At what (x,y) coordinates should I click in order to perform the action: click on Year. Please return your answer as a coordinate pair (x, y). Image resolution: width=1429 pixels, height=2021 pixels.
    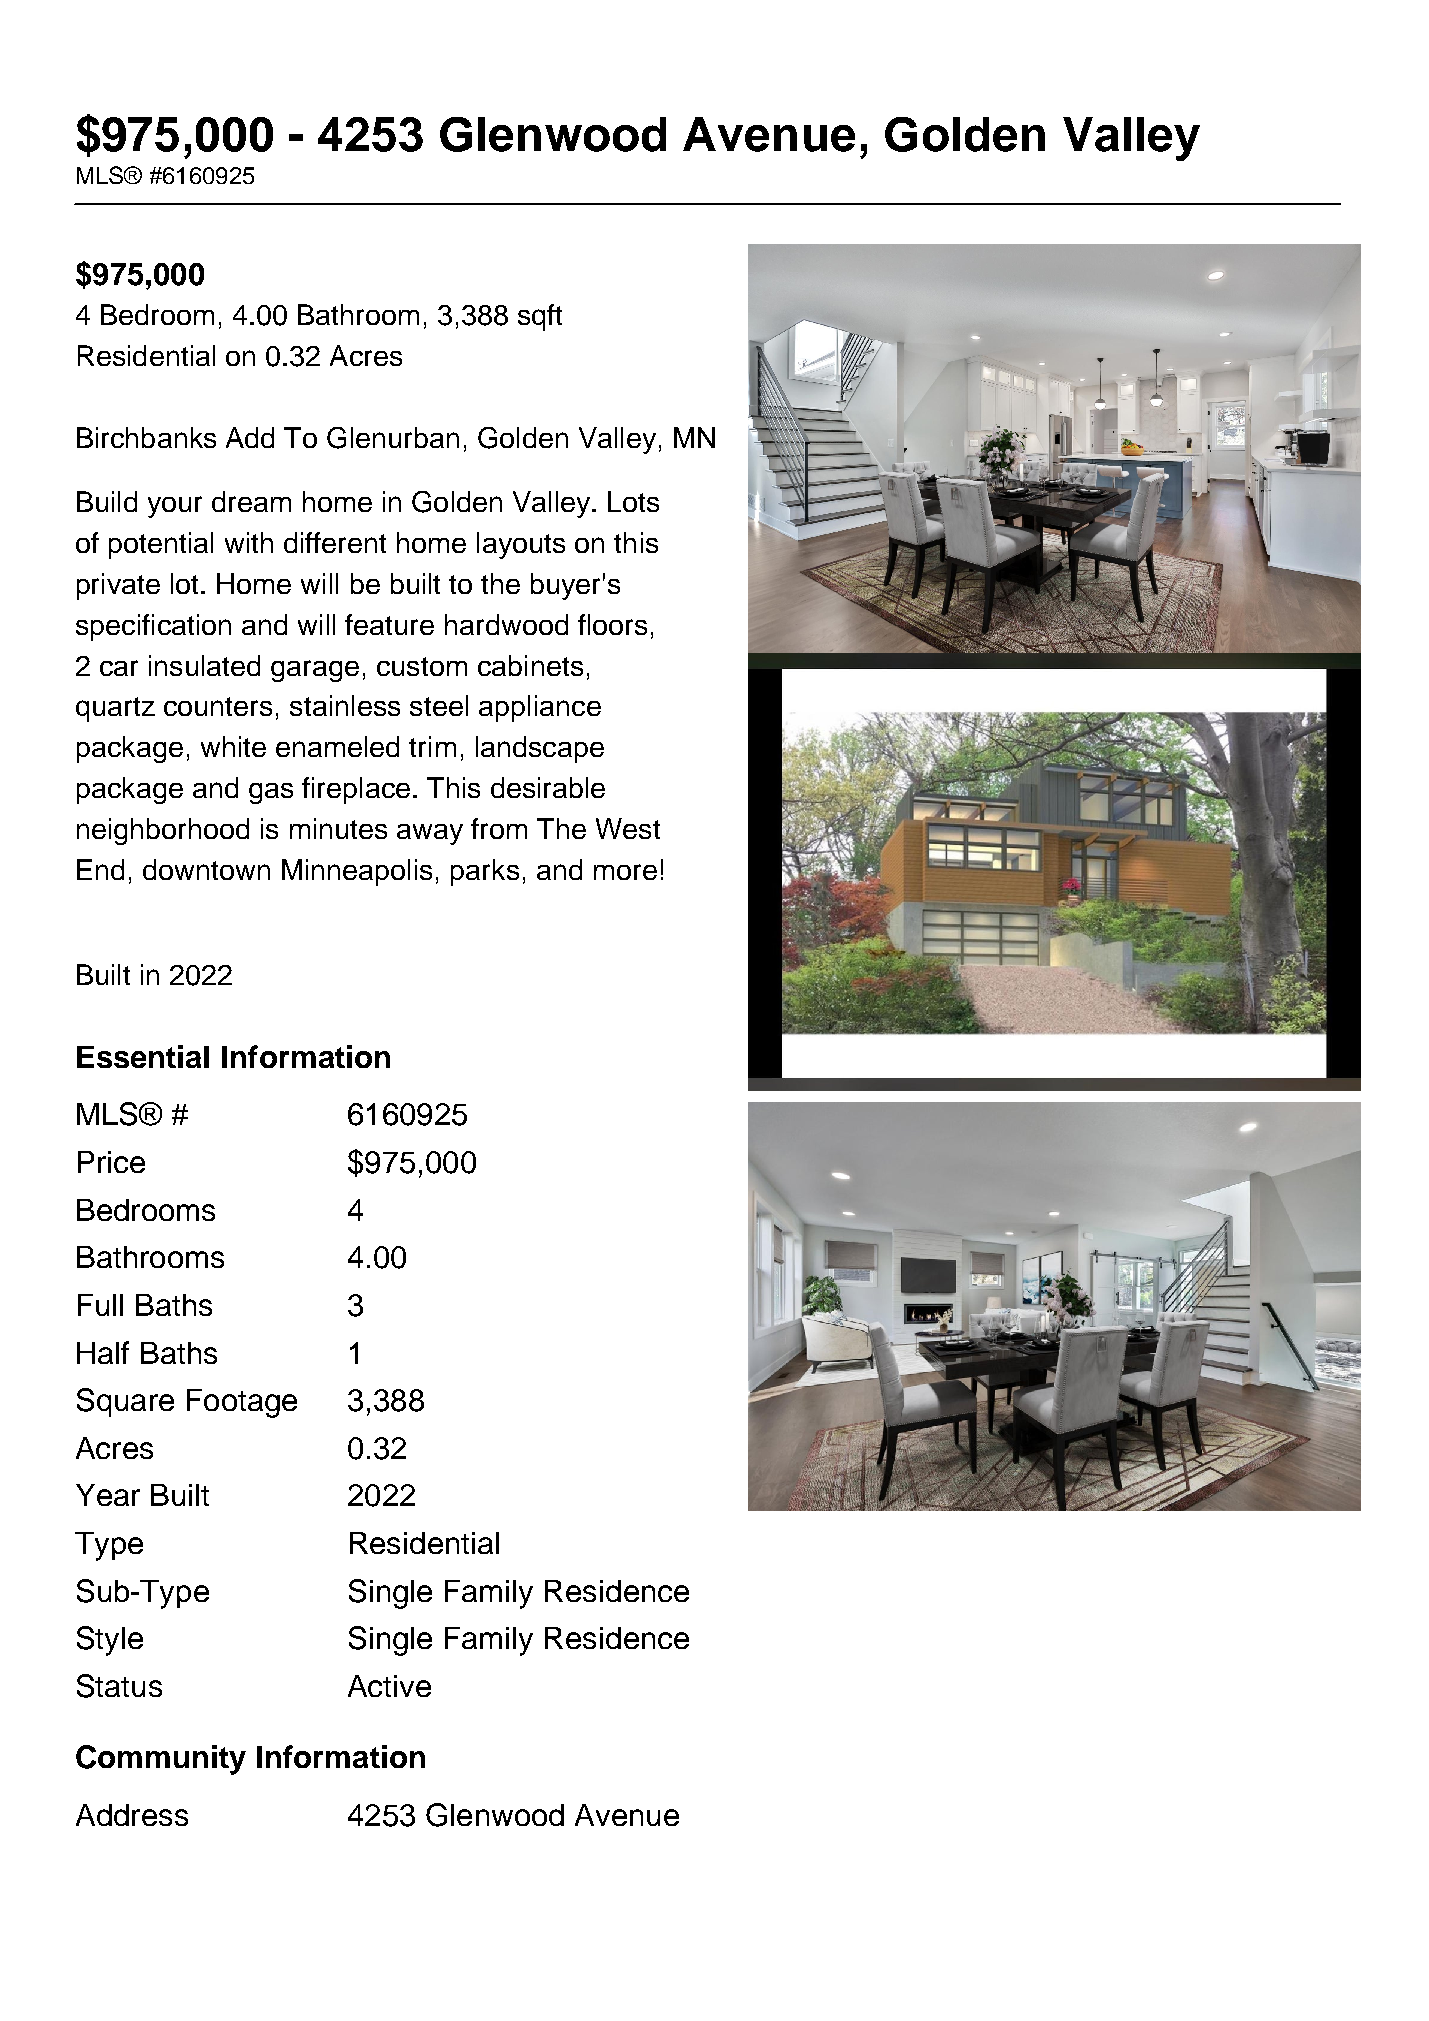
    Looking at the image, I should click on (108, 1495).
